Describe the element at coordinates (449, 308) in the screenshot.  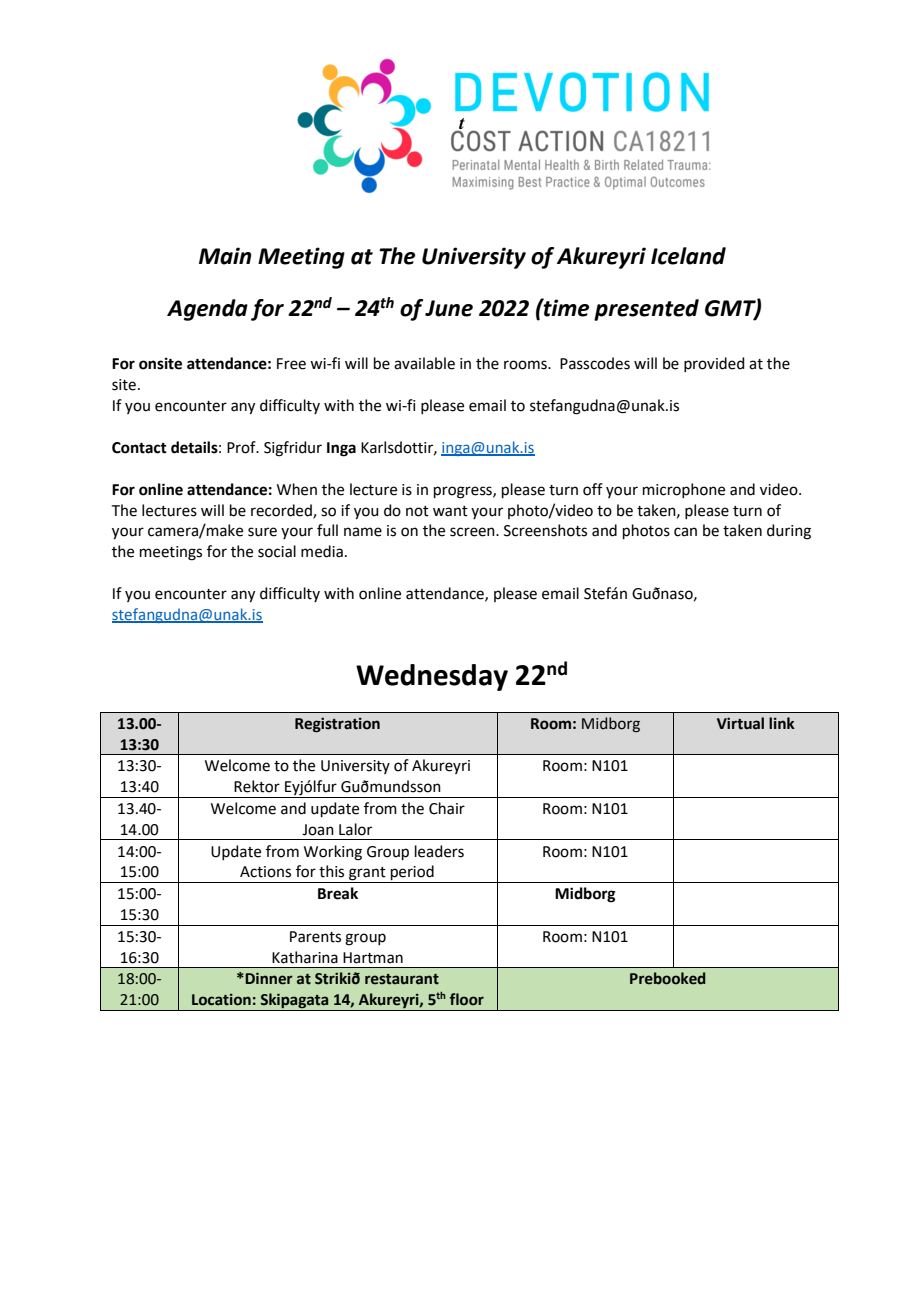
I see `June` at that location.
